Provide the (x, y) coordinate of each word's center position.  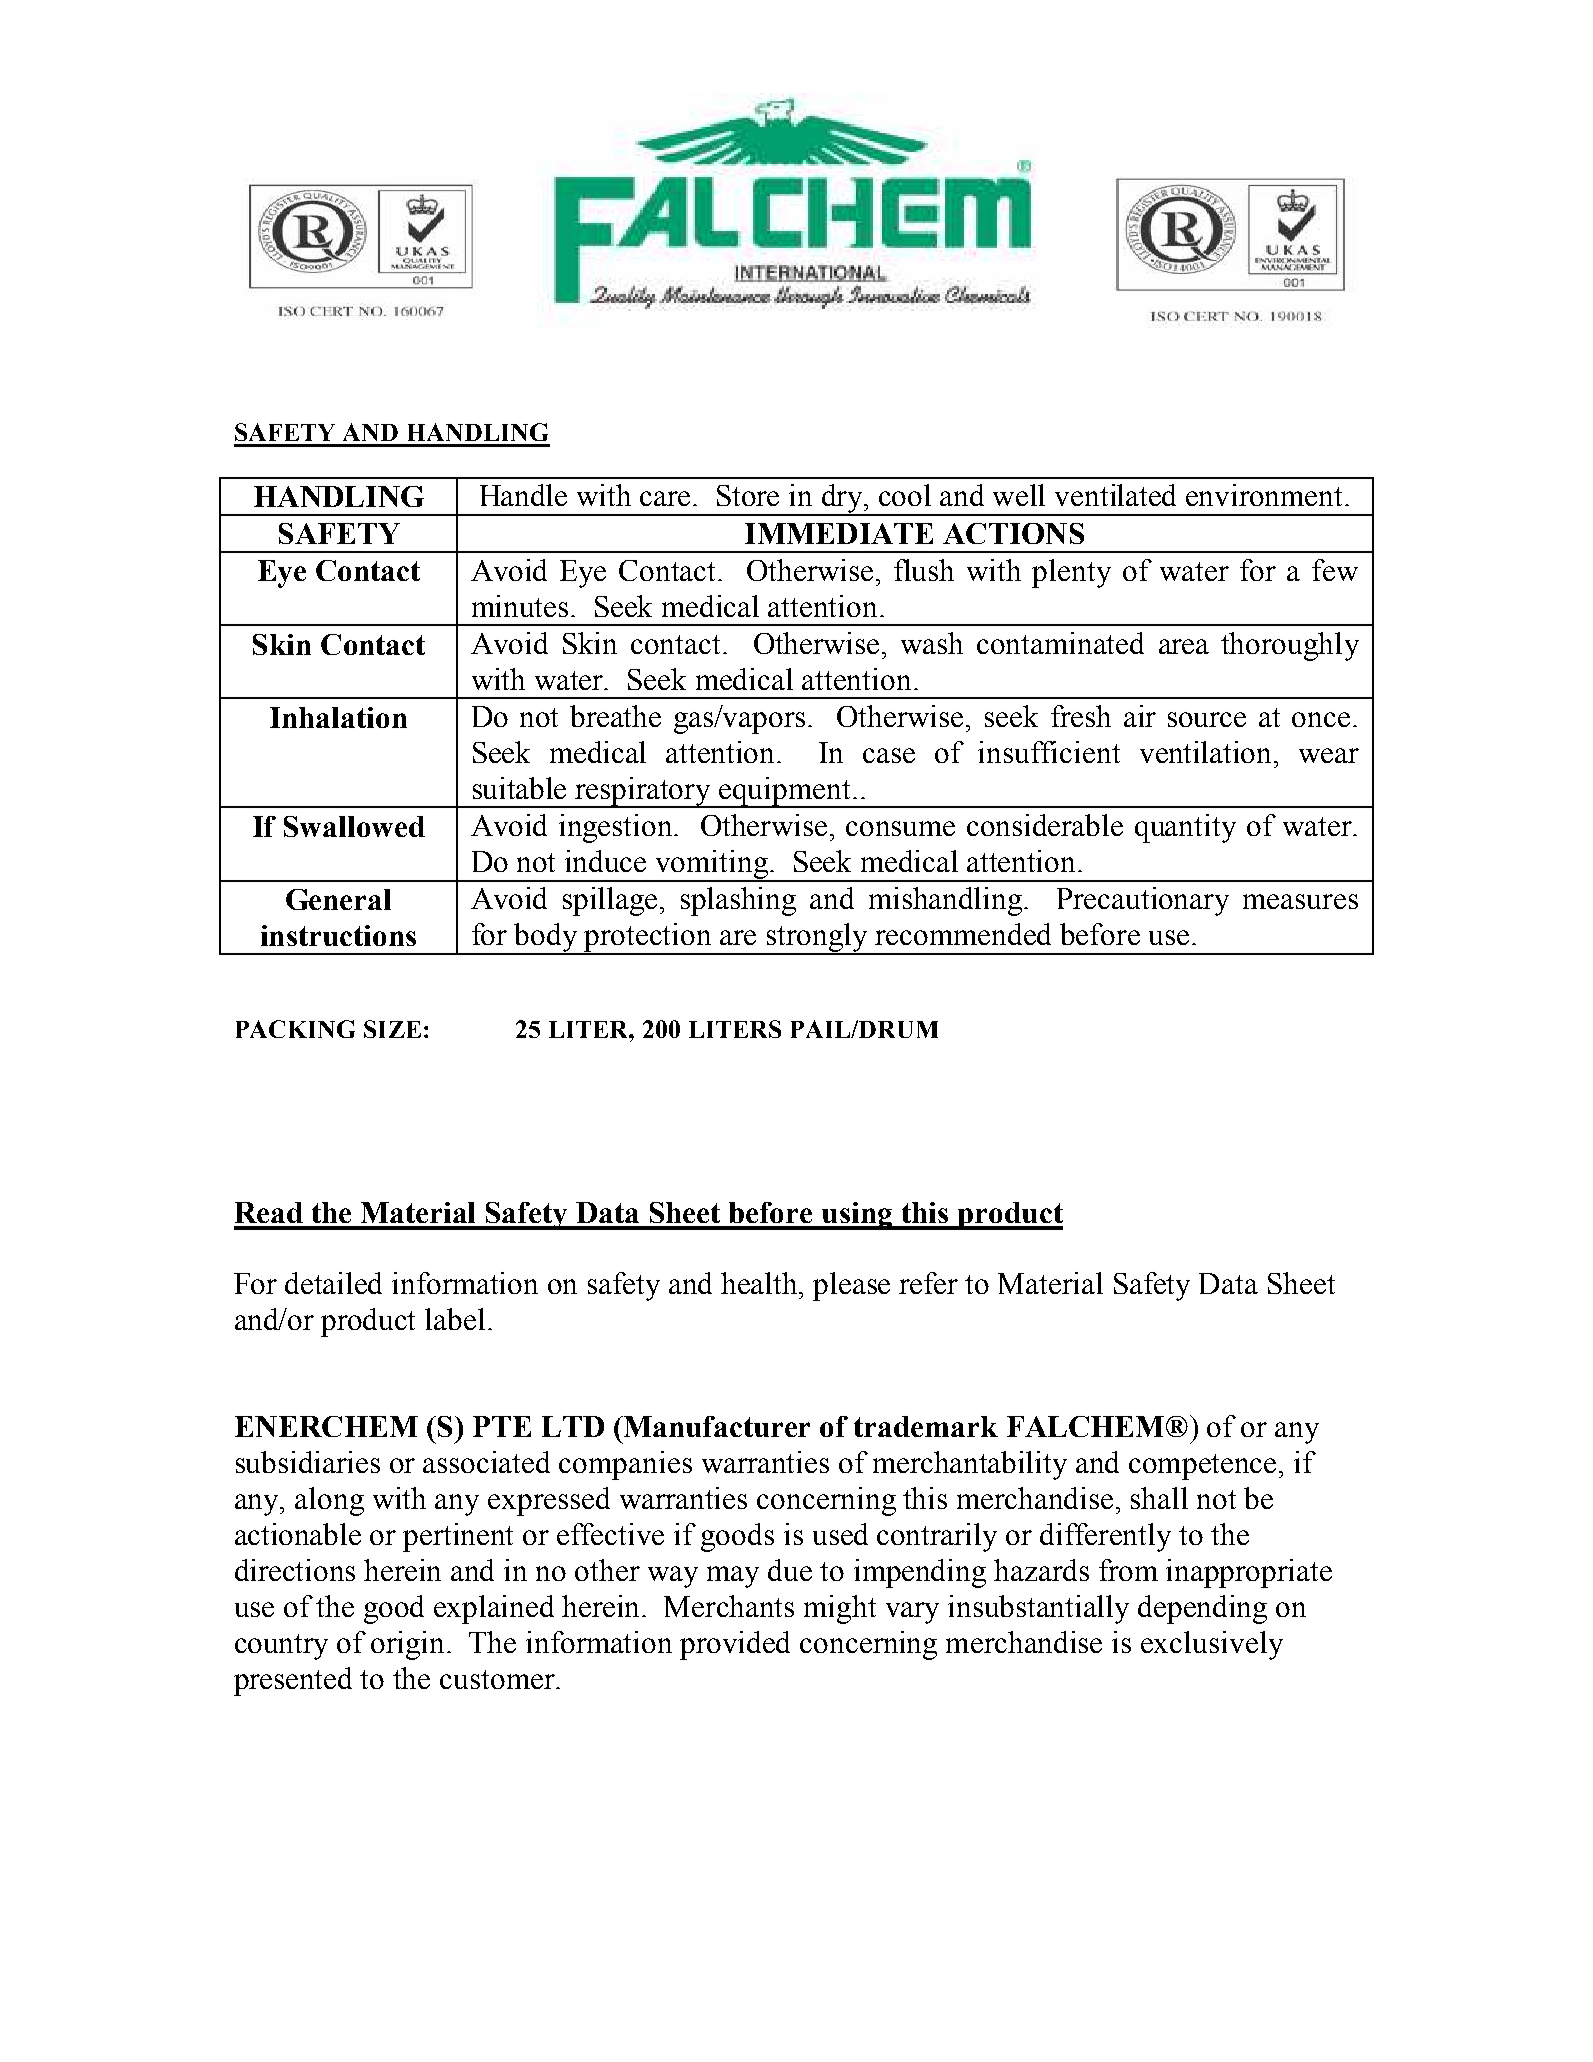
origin (409, 1645)
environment (1266, 495)
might (840, 1609)
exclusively (1212, 1645)
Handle (523, 495)
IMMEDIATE (839, 533)
